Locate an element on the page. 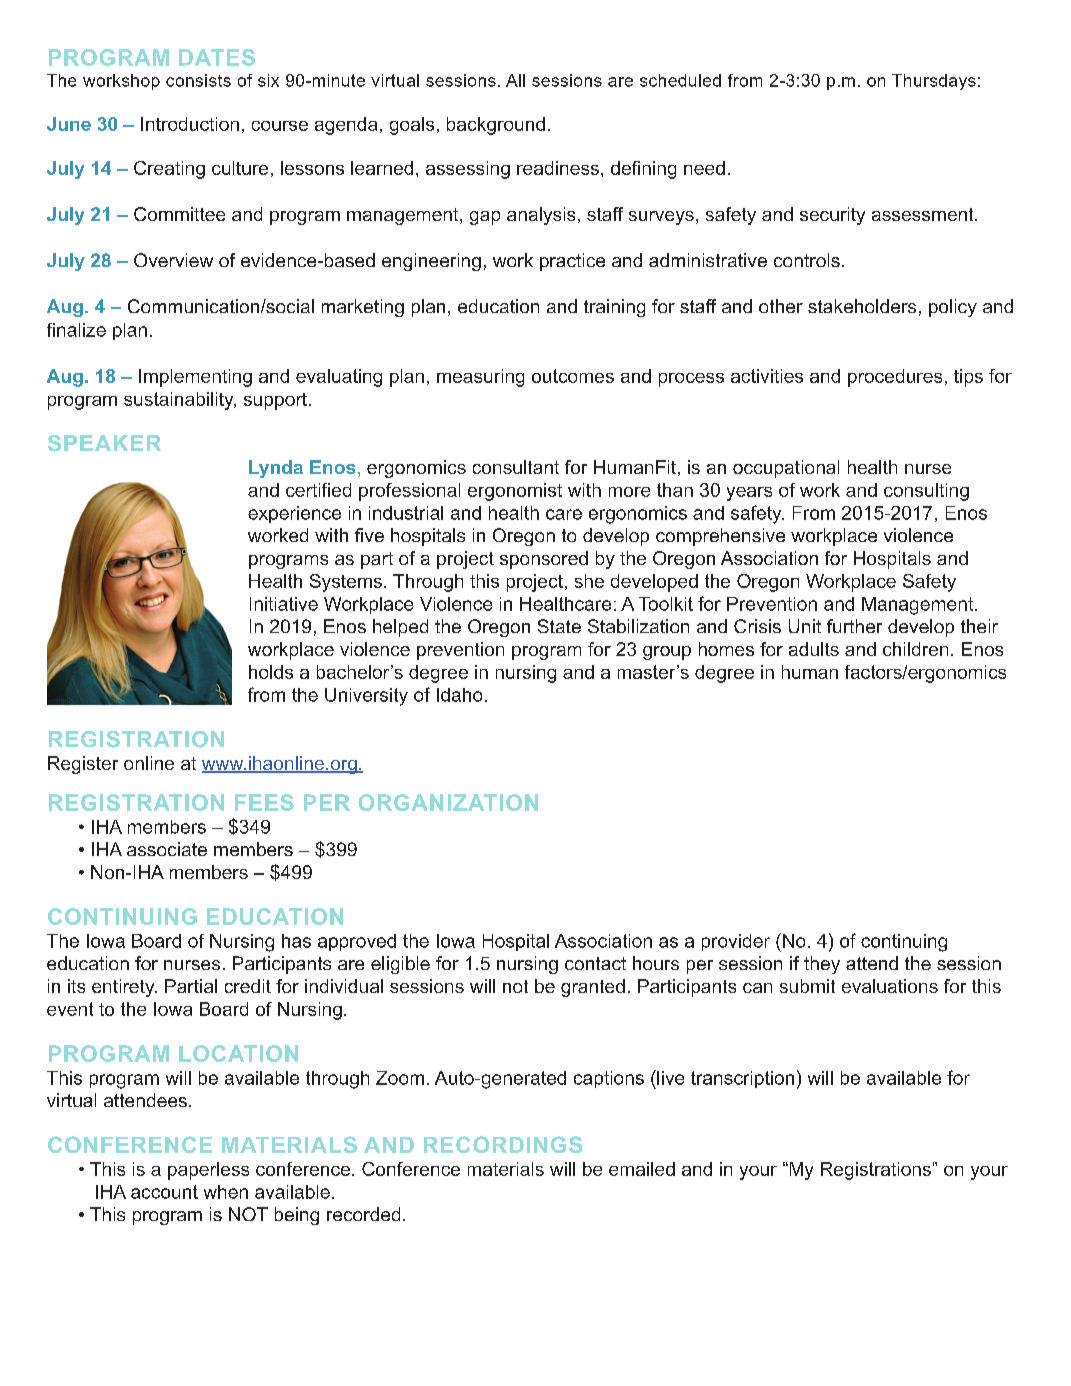 This page has height=1386, width=1071. consists is located at coordinates (198, 80).
